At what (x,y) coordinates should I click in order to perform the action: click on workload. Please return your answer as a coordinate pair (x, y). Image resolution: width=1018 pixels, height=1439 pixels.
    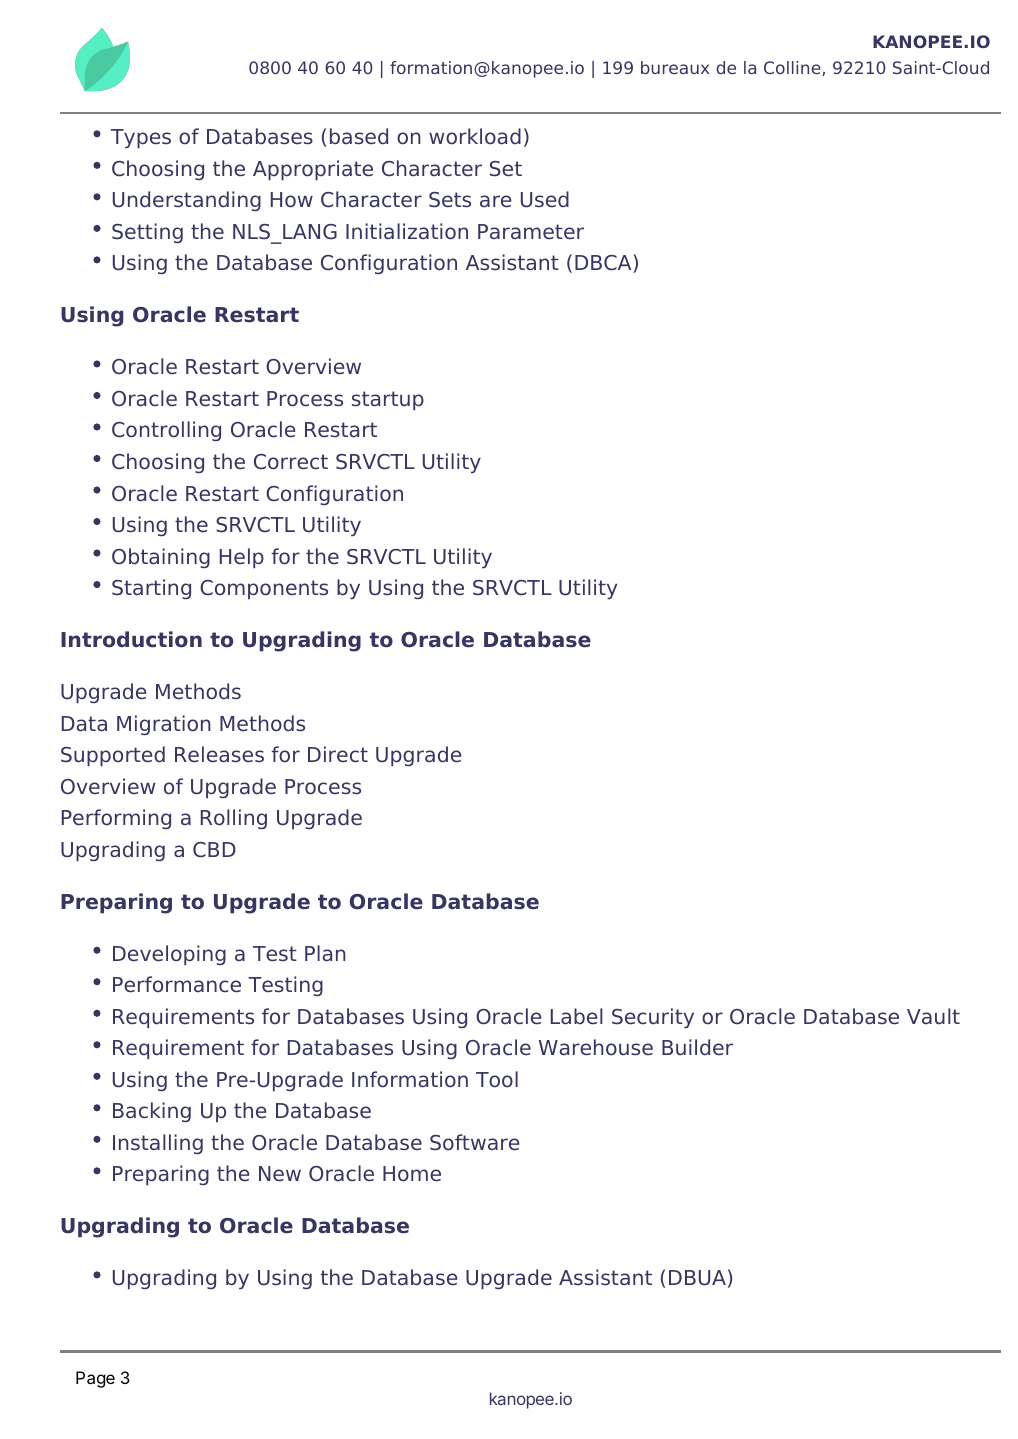
    Looking at the image, I should click on (475, 136).
